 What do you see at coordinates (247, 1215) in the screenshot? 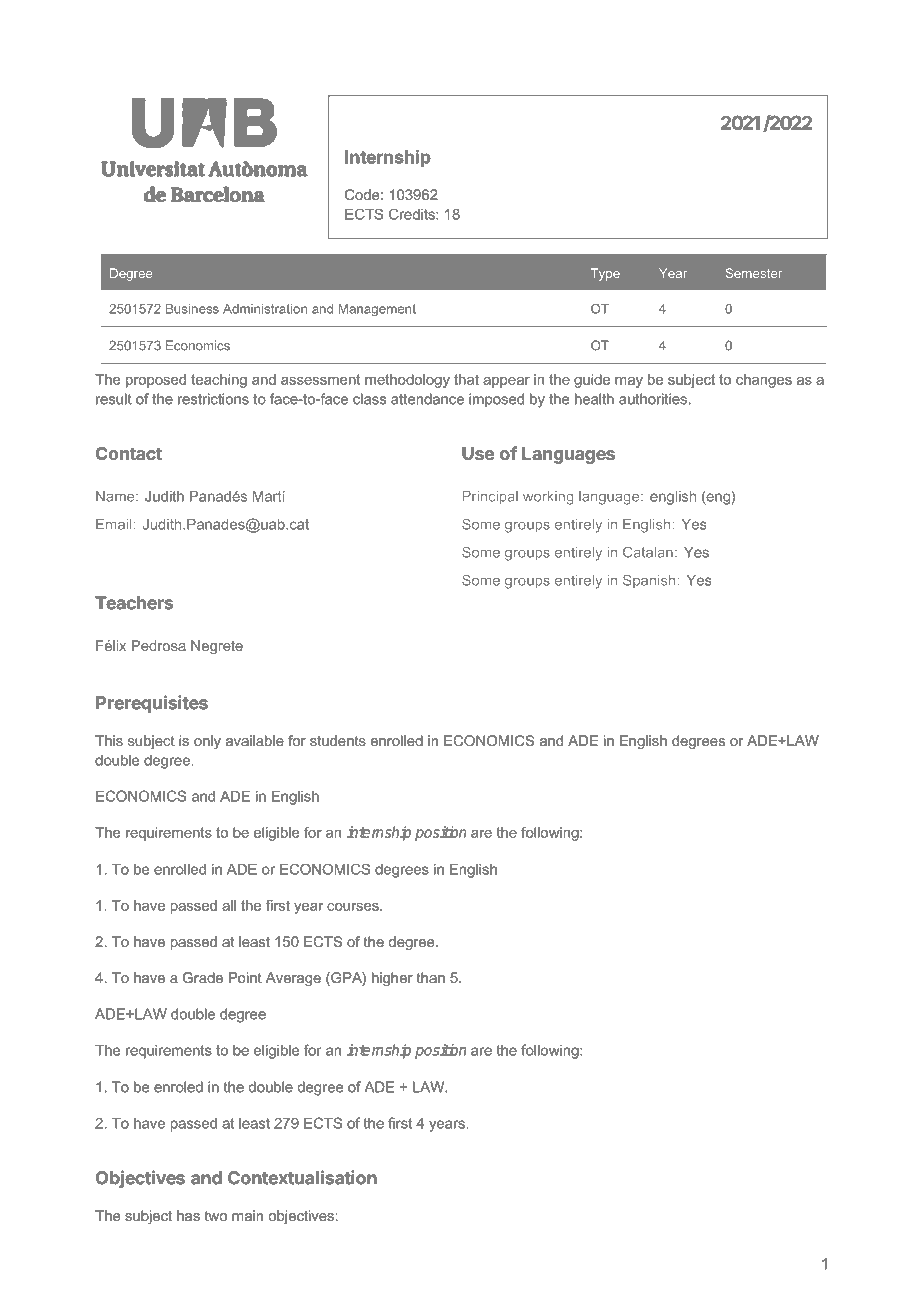
I see `main` at bounding box center [247, 1215].
